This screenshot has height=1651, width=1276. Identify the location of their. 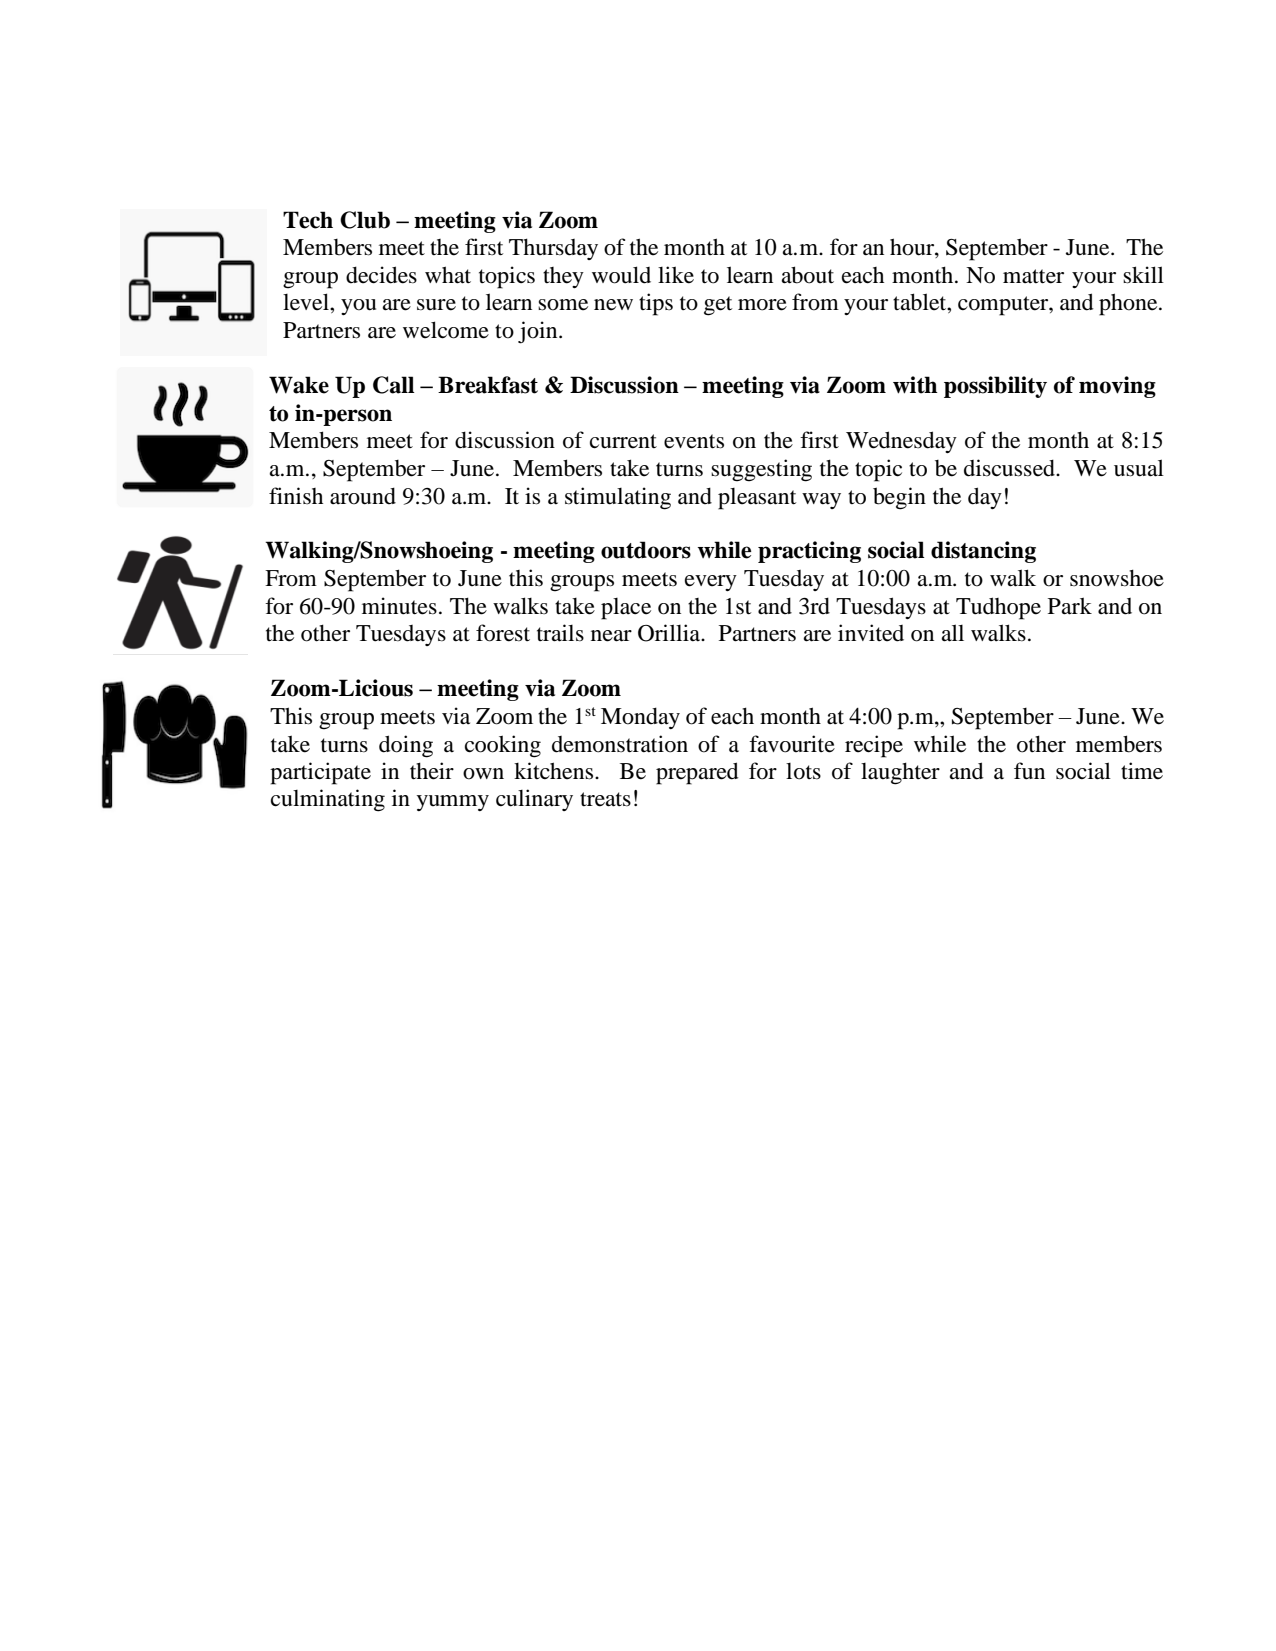
(432, 771).
